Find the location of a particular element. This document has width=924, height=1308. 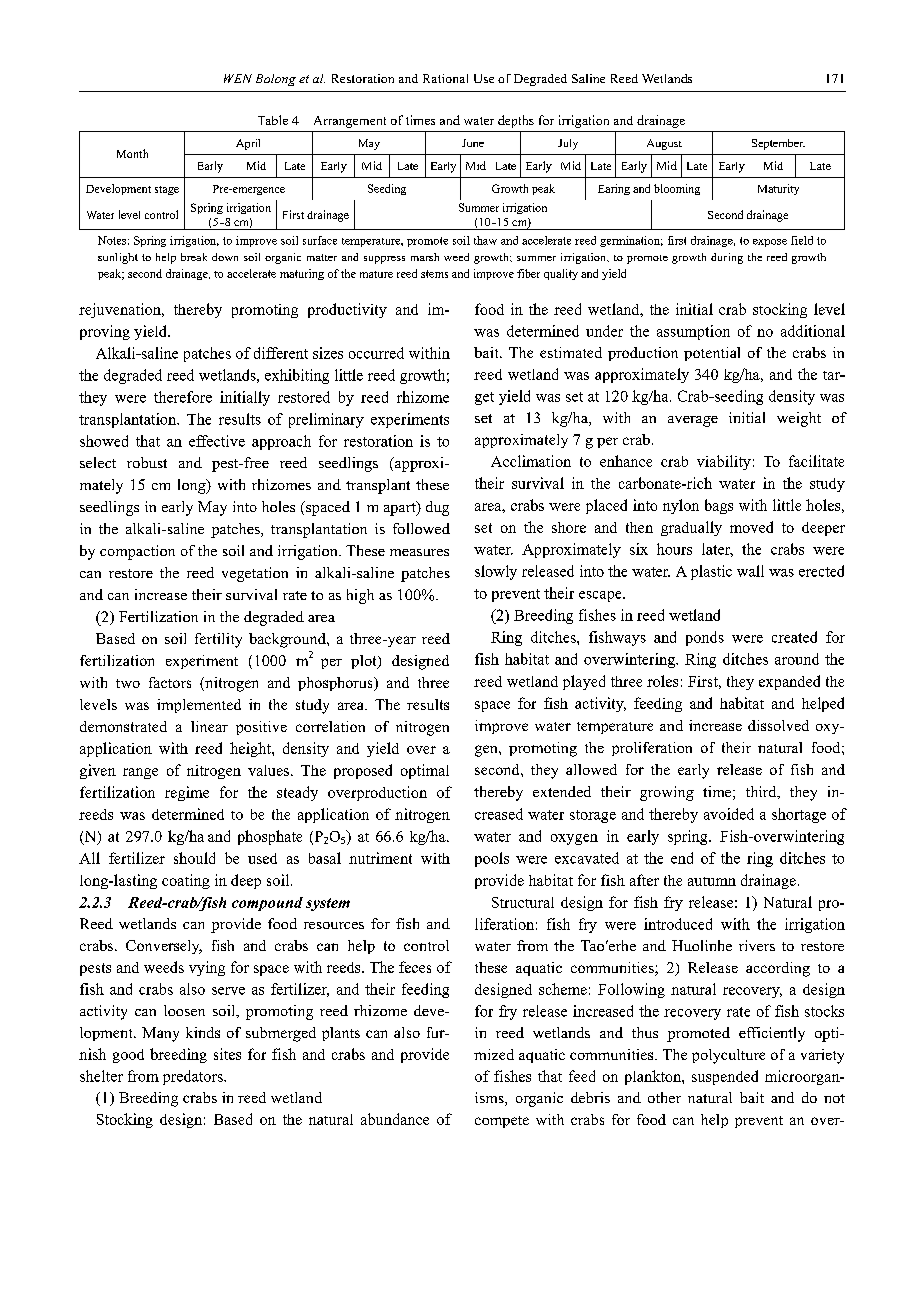

third is located at coordinates (762, 792).
